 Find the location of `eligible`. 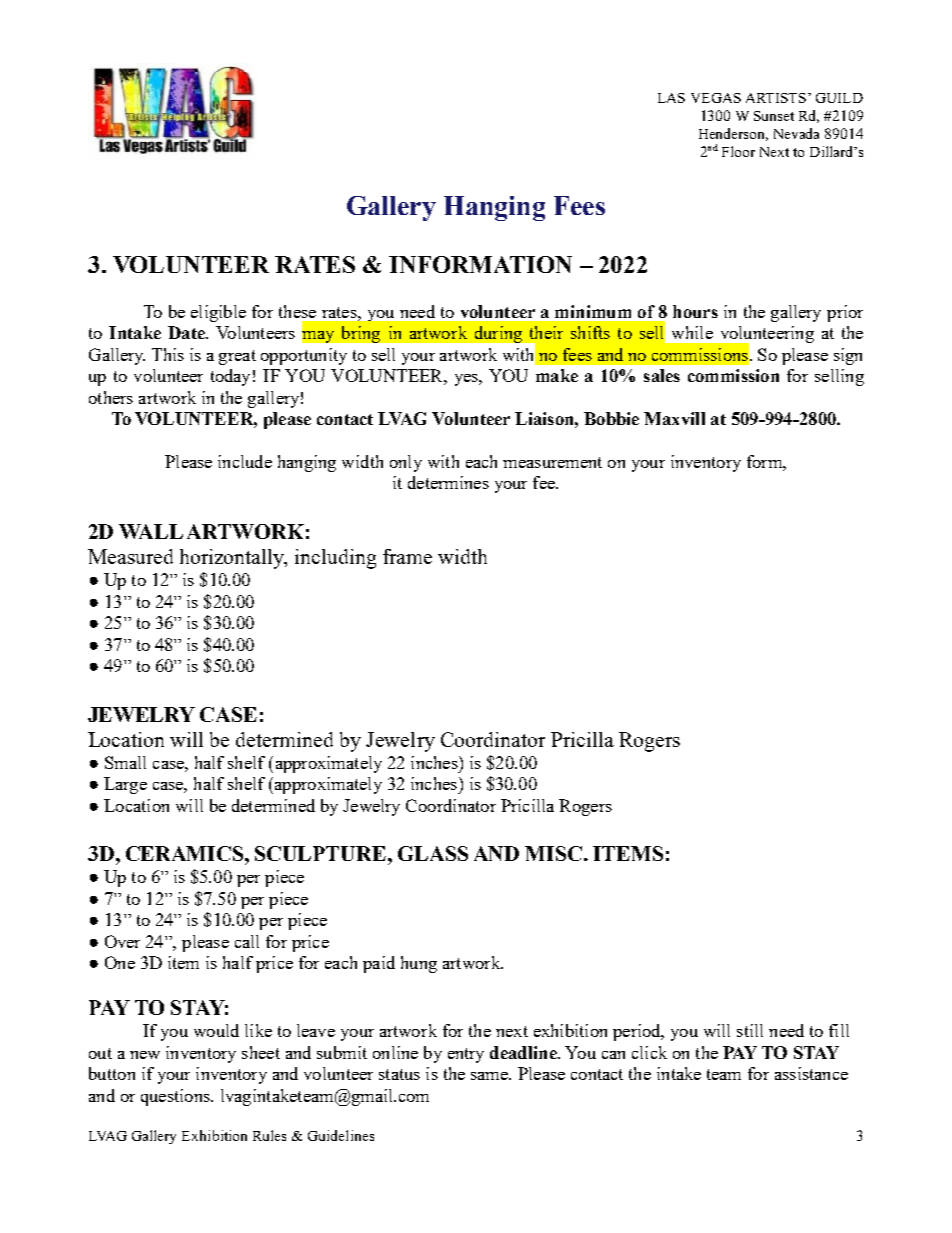

eligible is located at coordinates (218, 313).
